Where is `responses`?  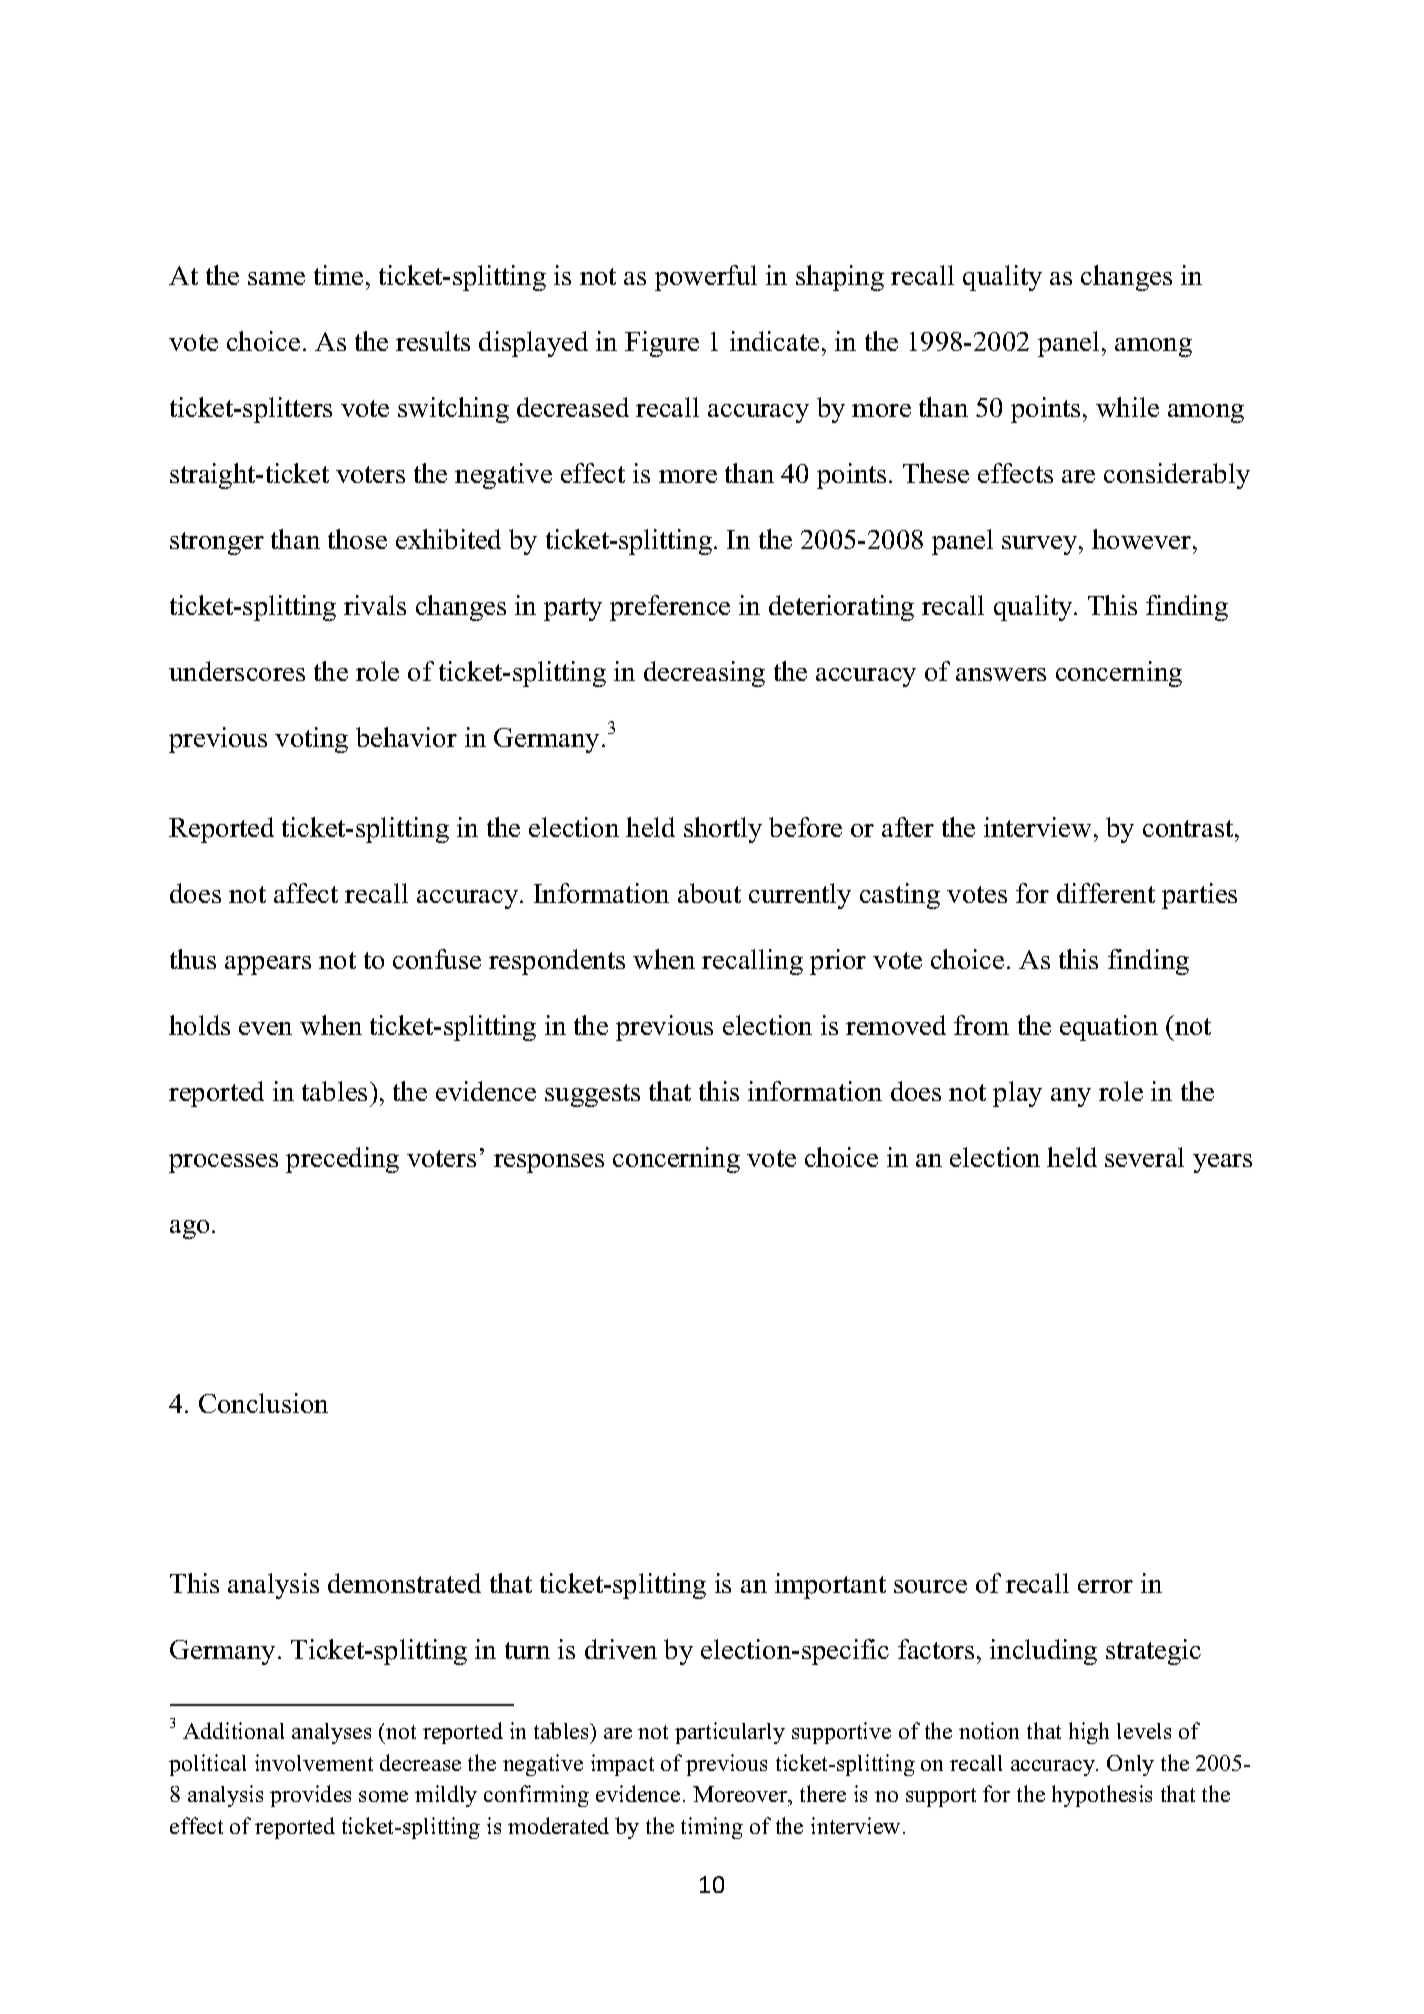
responses is located at coordinates (549, 1163).
